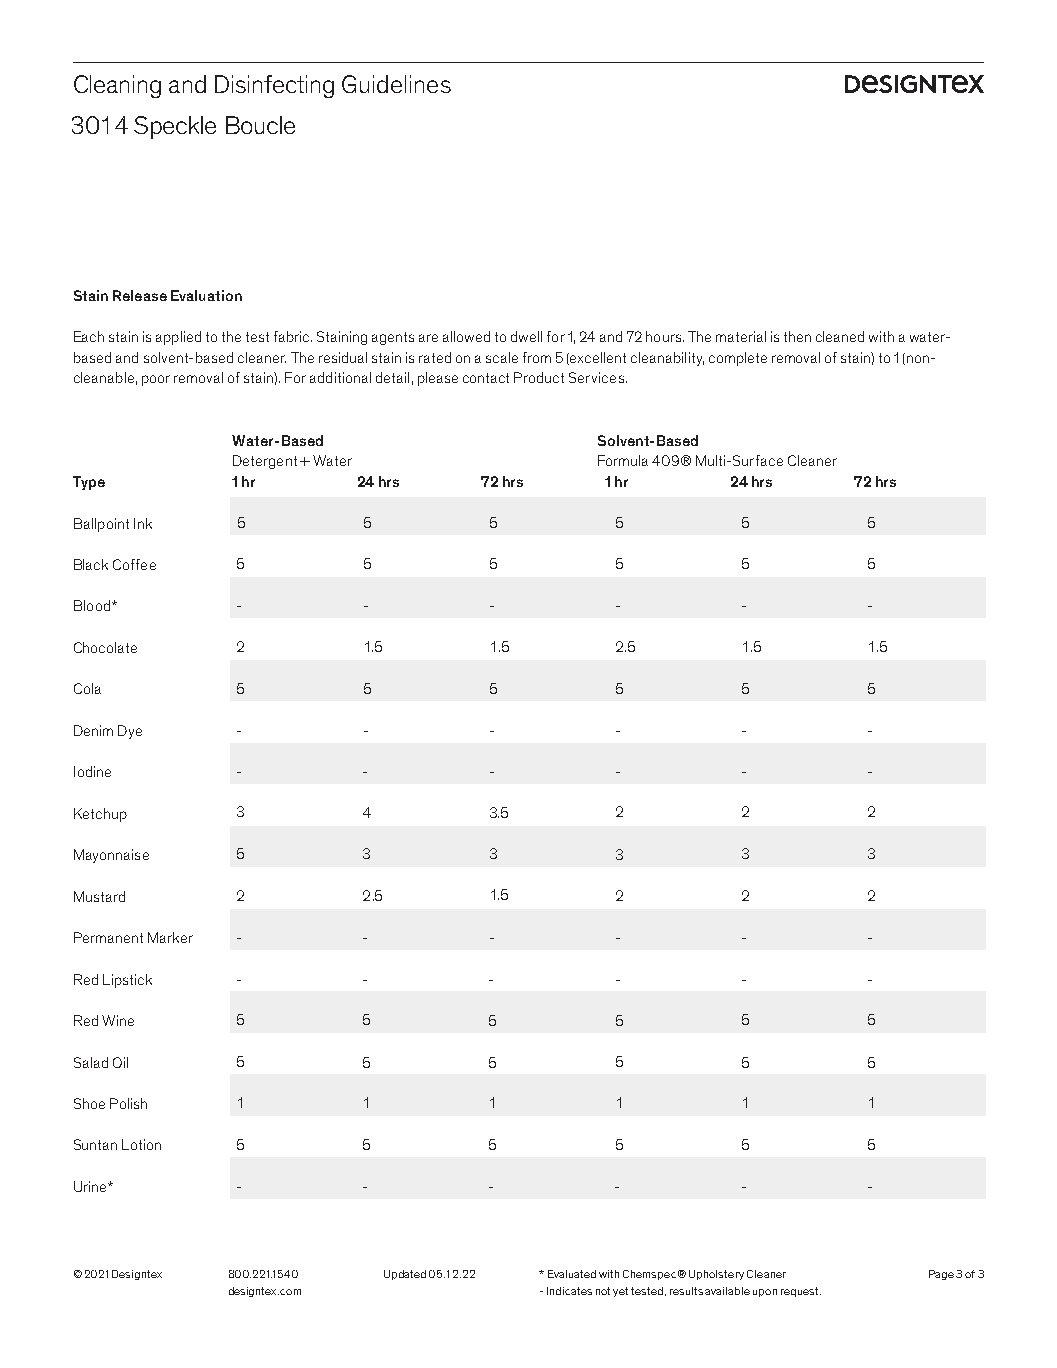 The height and width of the document is (1368, 1057). What do you see at coordinates (941, 1275) in the document?
I see `Page` at bounding box center [941, 1275].
